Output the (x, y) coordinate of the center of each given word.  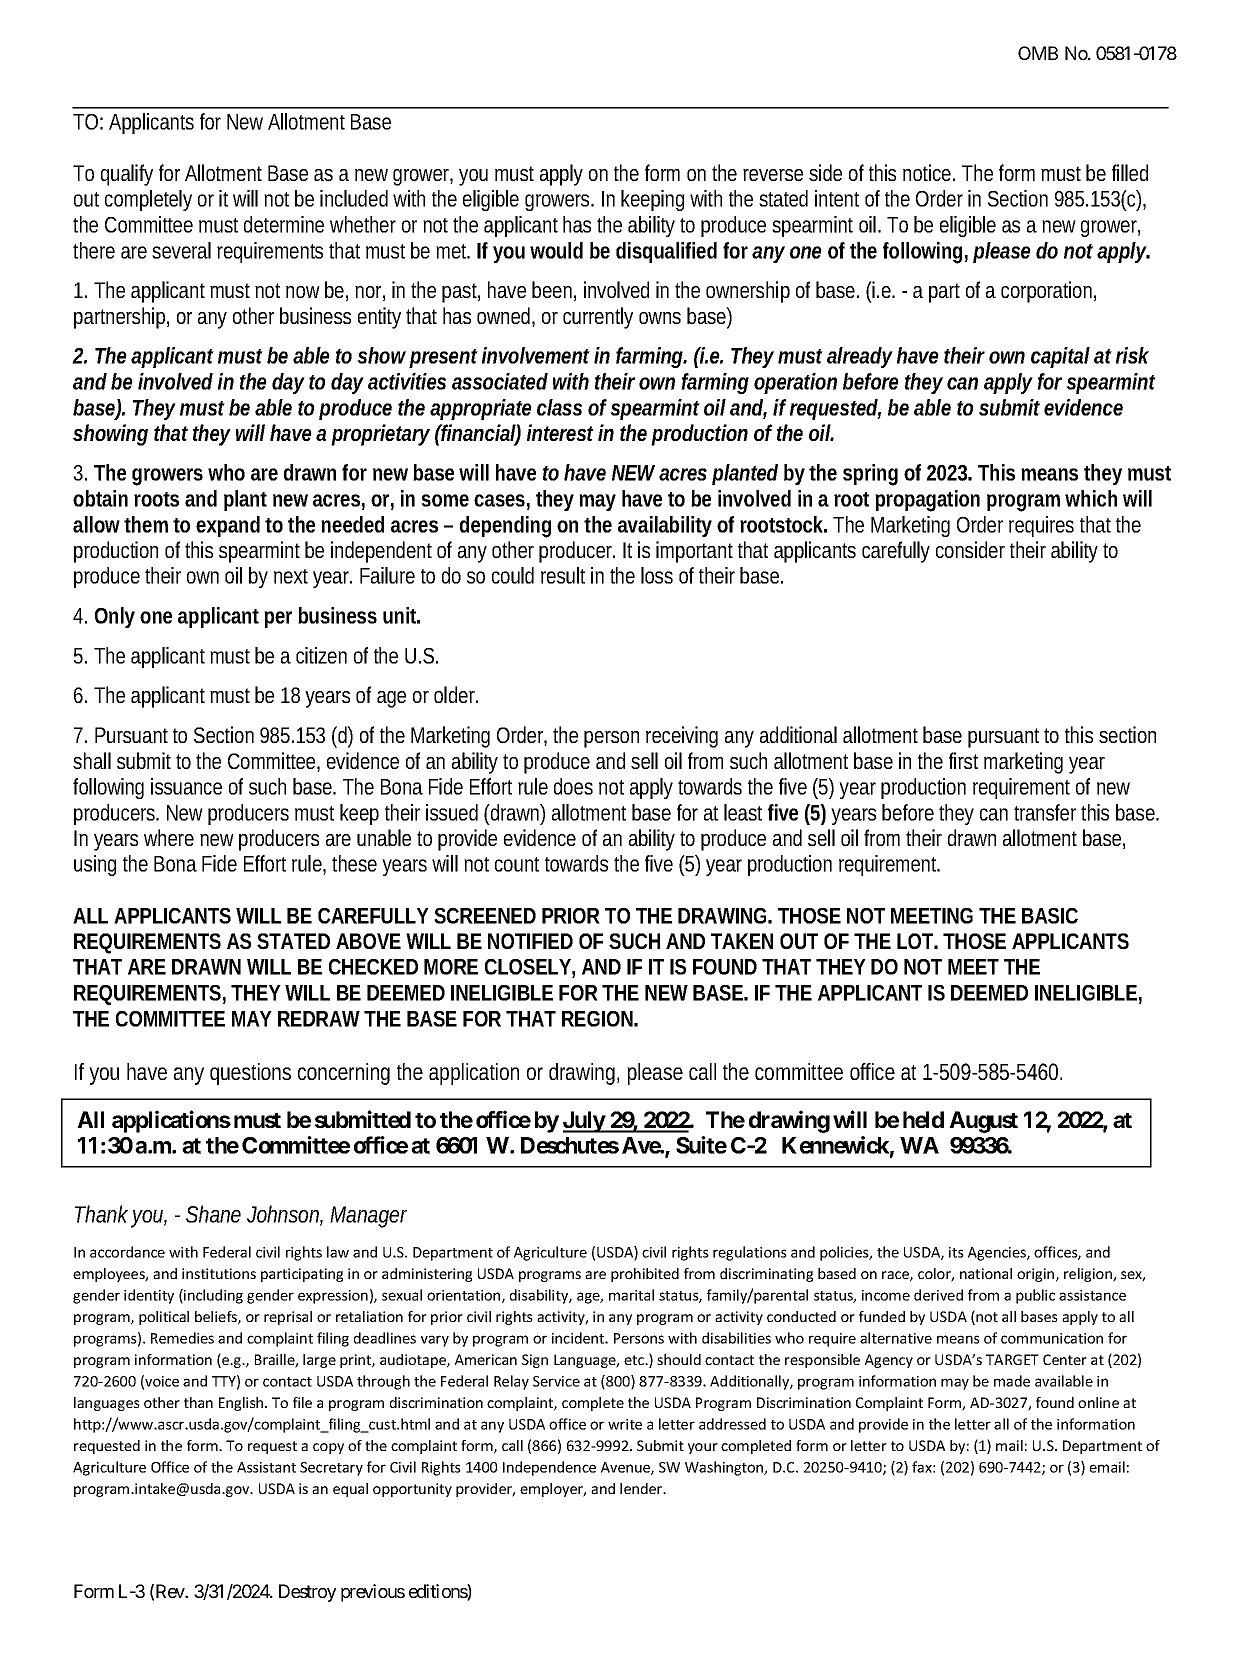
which (1091, 498)
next (291, 576)
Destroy (307, 1593)
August (983, 1122)
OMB (1038, 53)
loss (657, 575)
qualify (127, 175)
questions (250, 1074)
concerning (344, 1074)
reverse (773, 175)
